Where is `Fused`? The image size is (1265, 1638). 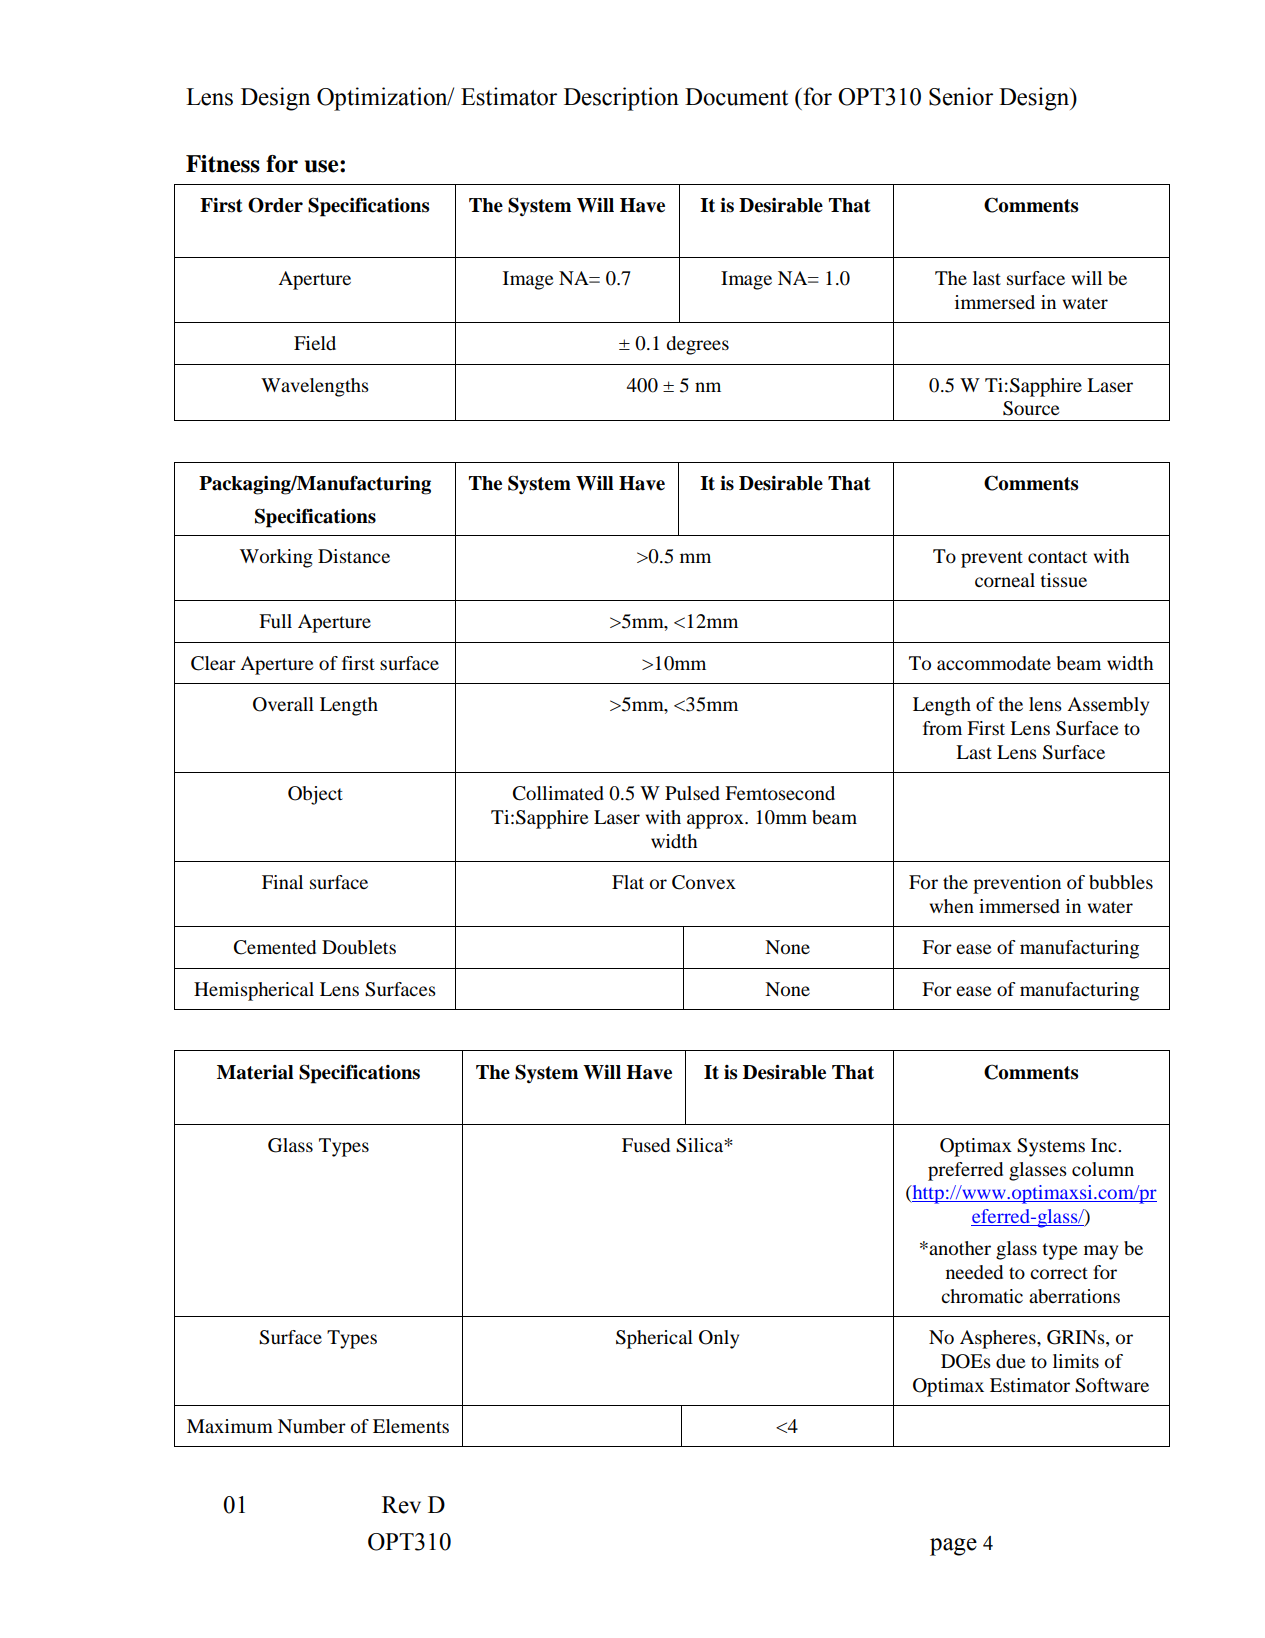 Fused is located at coordinates (646, 1145).
